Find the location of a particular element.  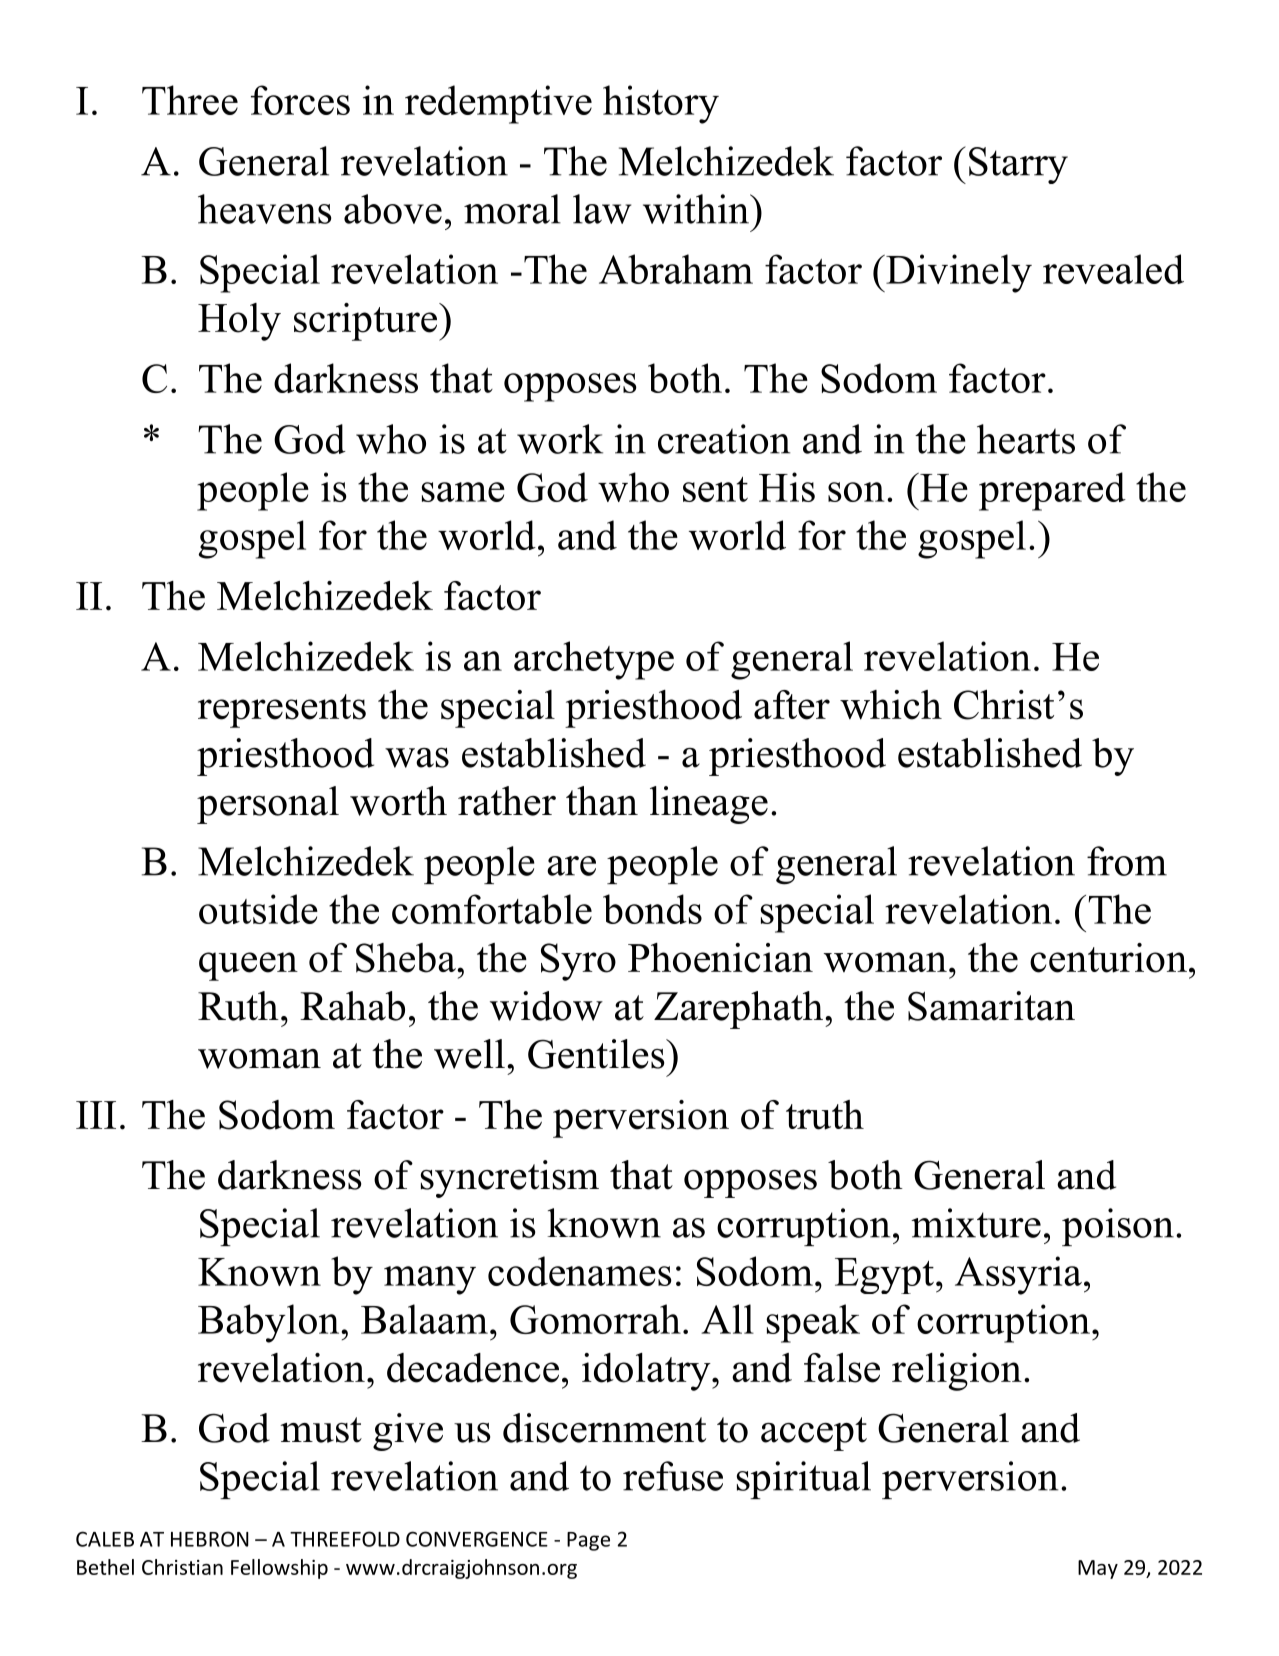

history is located at coordinates (661, 104).
